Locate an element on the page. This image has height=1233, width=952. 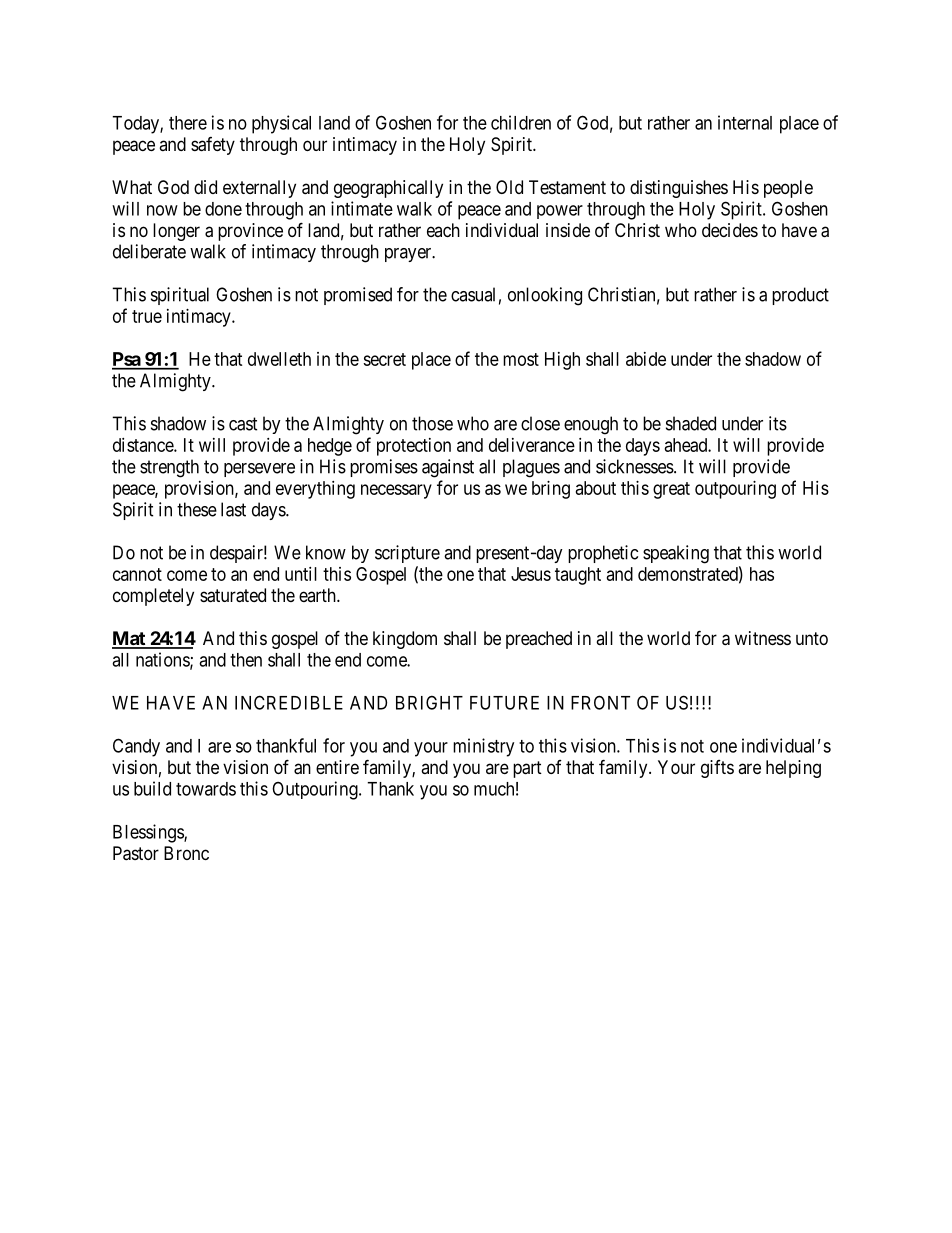
part is located at coordinates (527, 769).
